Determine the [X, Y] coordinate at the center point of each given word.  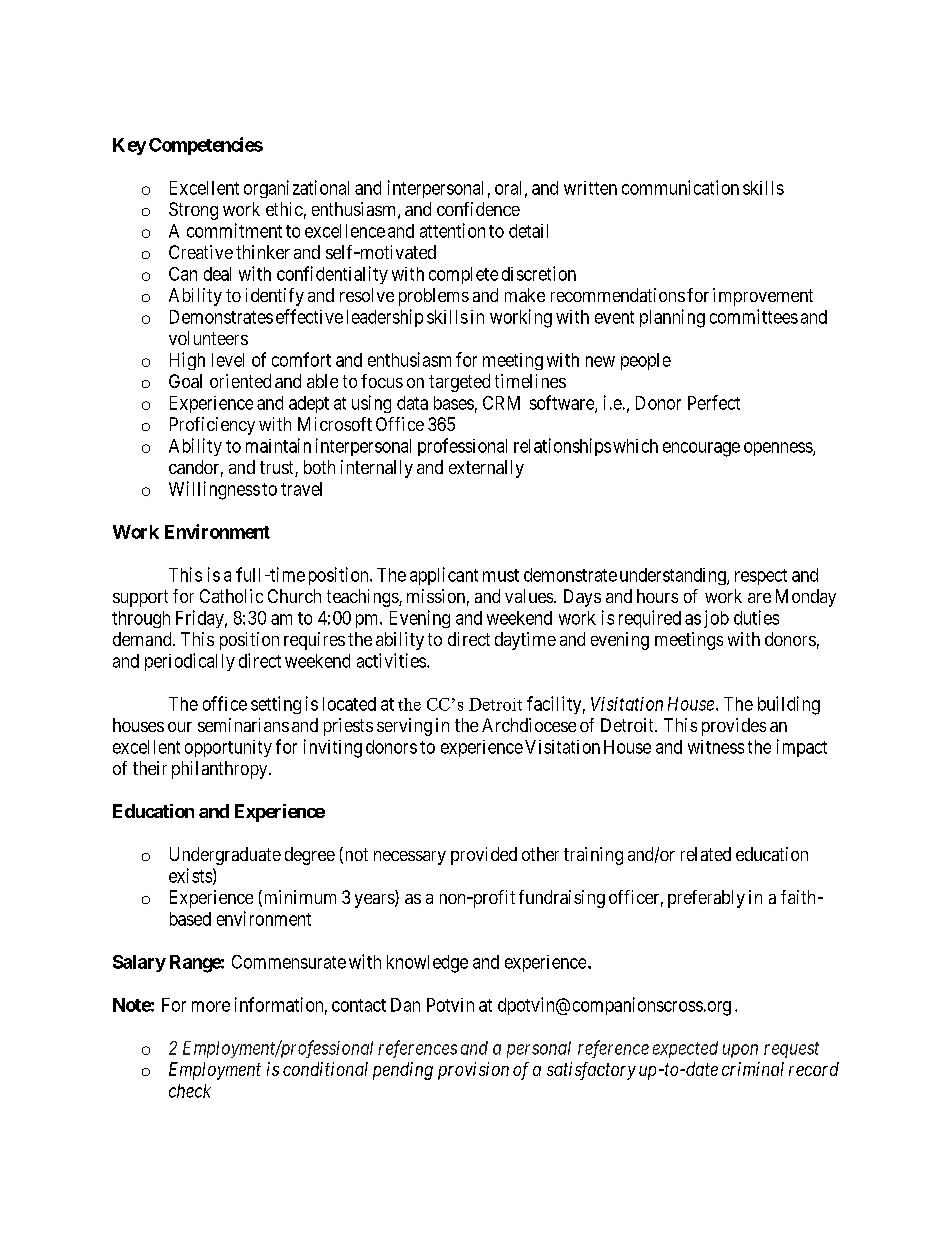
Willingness [214, 490]
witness [716, 747]
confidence [478, 209]
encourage [701, 449]
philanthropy [221, 770]
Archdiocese [529, 725]
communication [680, 187]
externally [486, 469]
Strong [193, 211]
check [190, 1091]
